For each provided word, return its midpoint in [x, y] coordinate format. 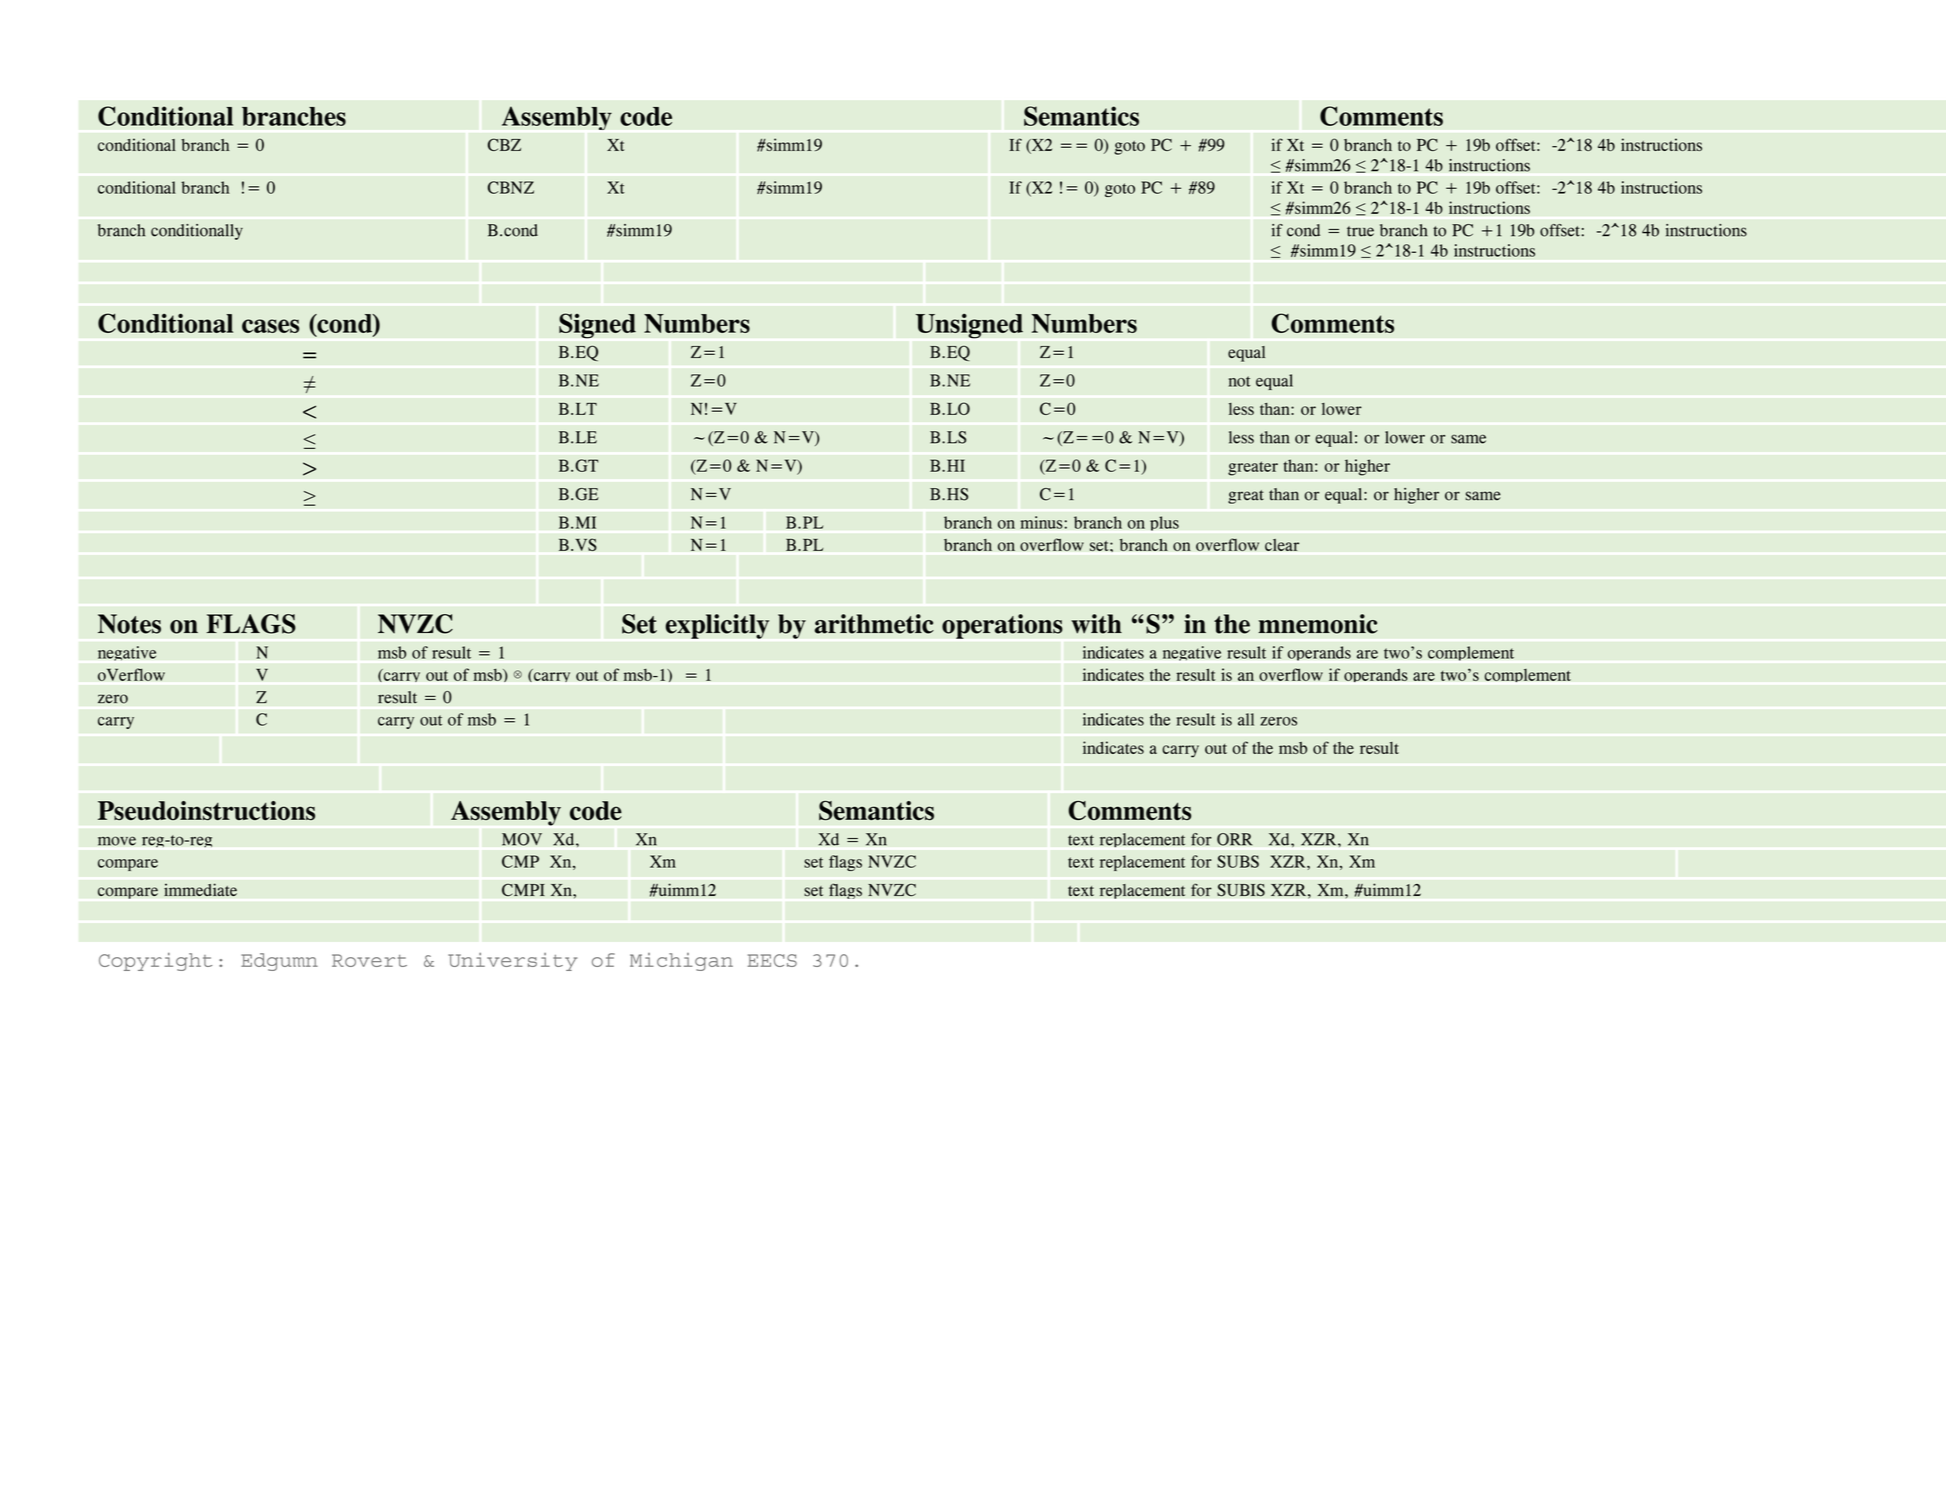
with [1096, 624]
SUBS [1238, 861]
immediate [200, 890]
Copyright [155, 962]
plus [1164, 523]
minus [1042, 522]
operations [1002, 626]
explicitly [717, 626]
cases [270, 326]
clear [1282, 544]
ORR [1235, 839]
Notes [129, 624]
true [1360, 231]
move [117, 841]
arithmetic [874, 624]
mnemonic [1318, 624]
